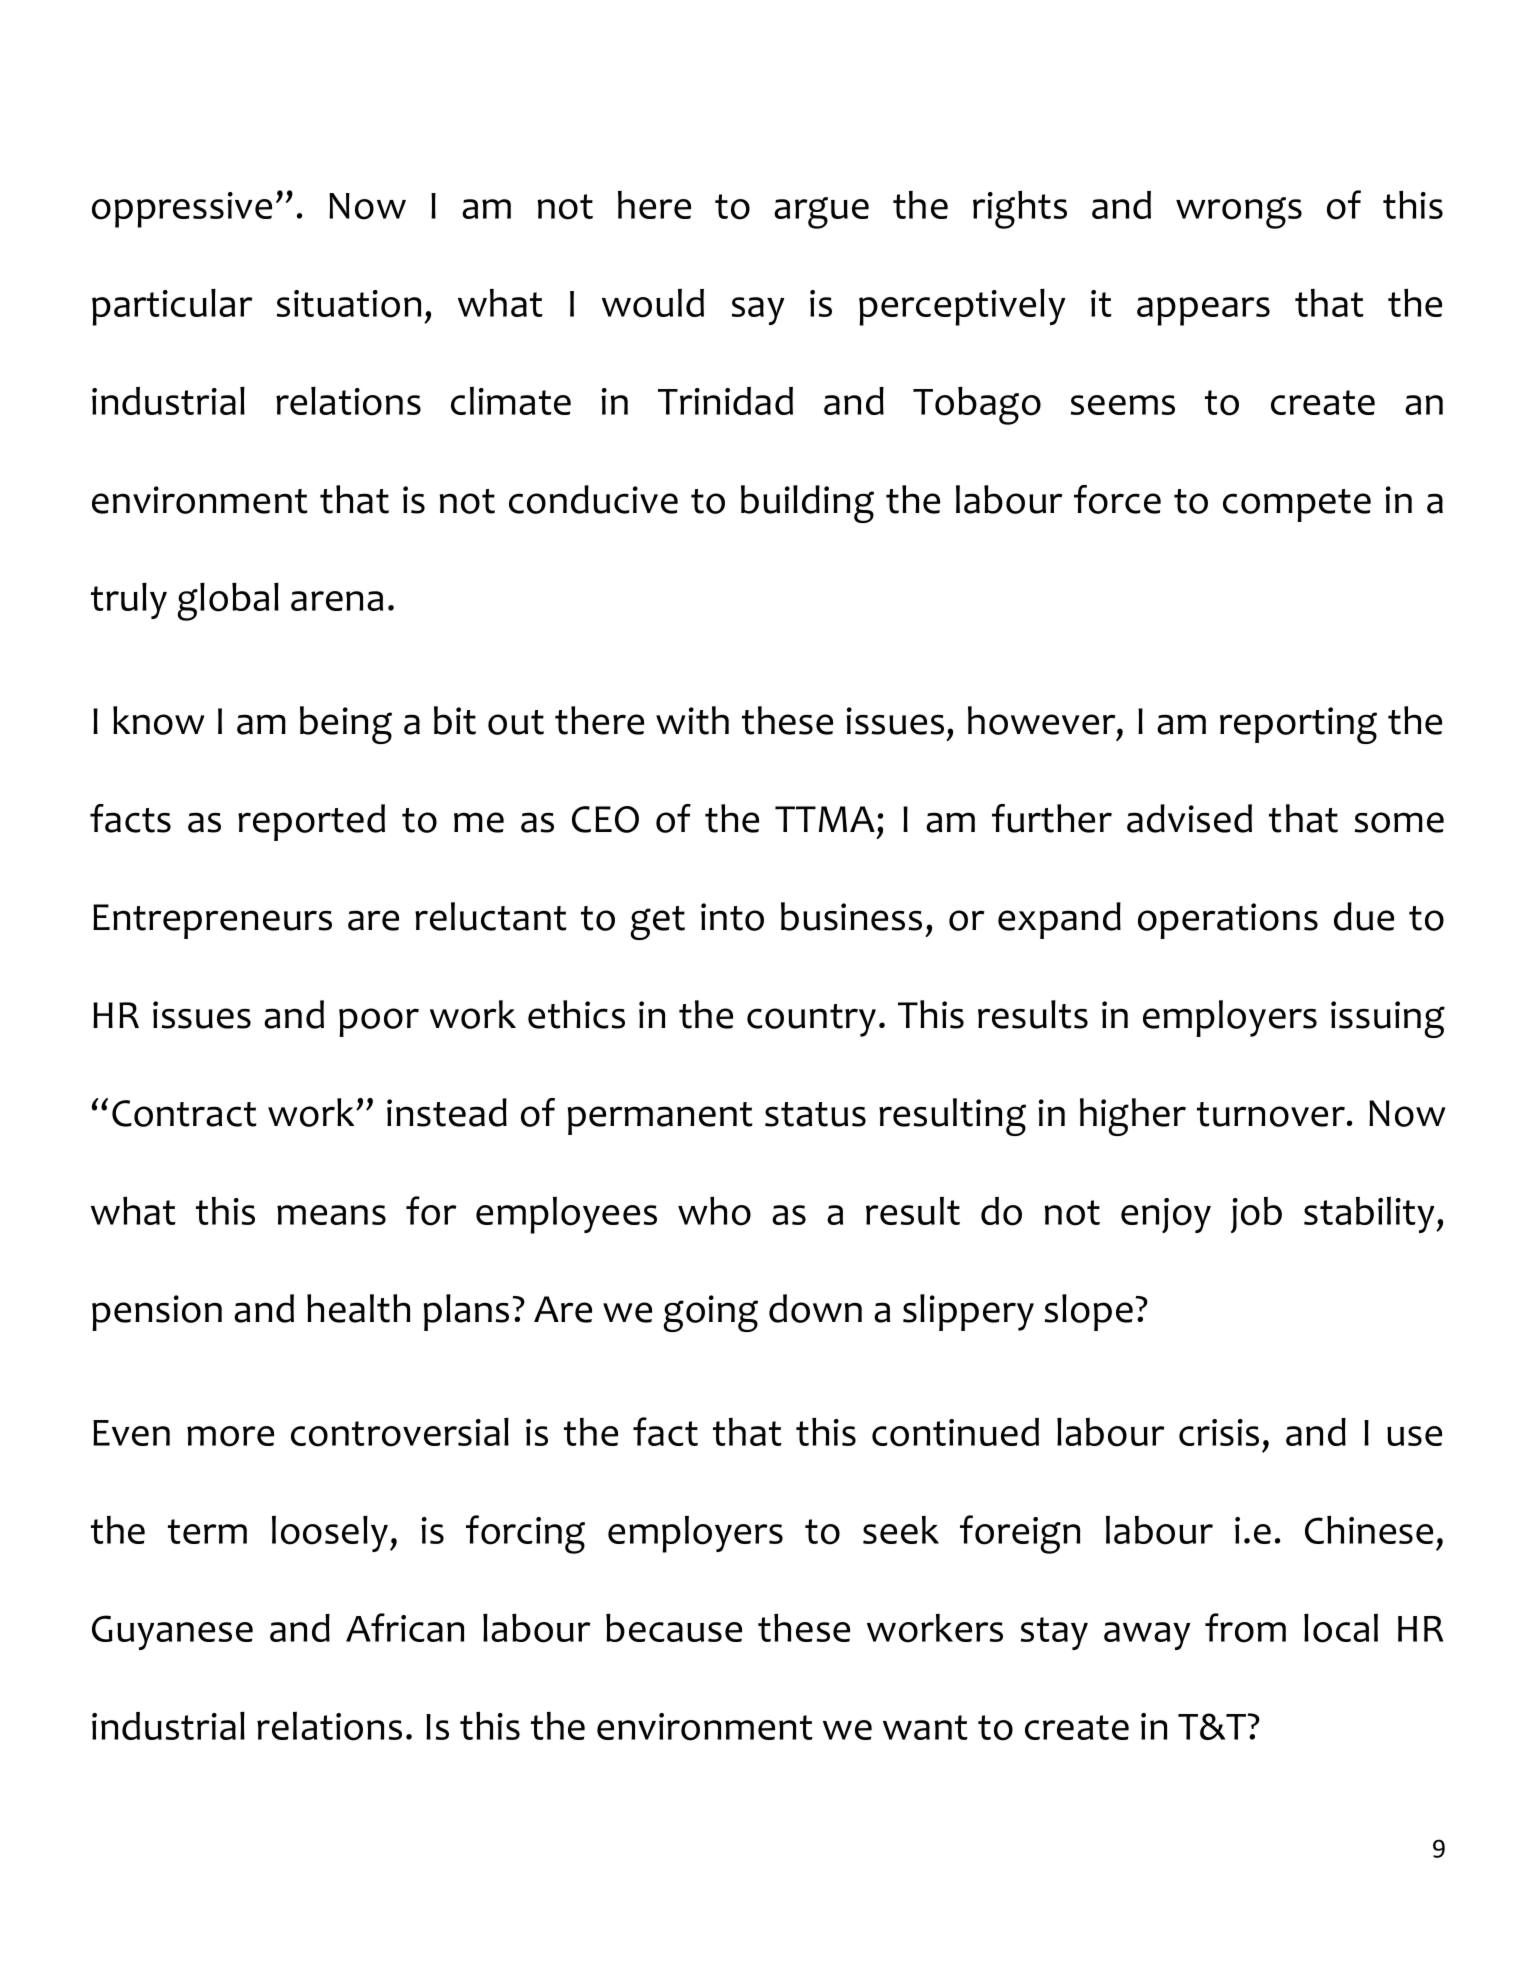 The image size is (1536, 1988). I want to click on with, so click(692, 720).
